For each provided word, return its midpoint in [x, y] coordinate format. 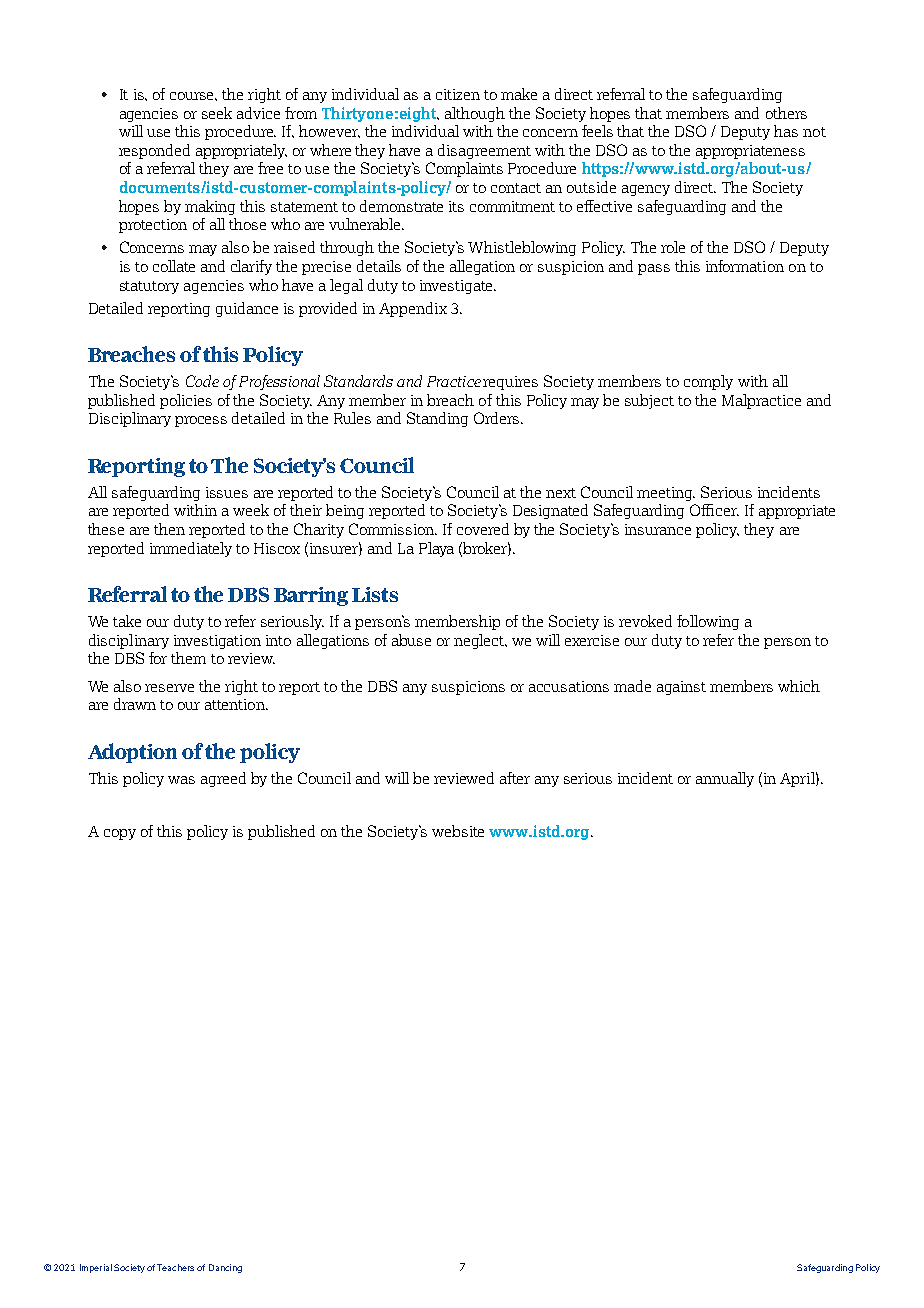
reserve [169, 688]
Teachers [175, 1267]
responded [154, 151]
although [475, 114]
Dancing [225, 1268]
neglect [480, 641]
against [681, 688]
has [786, 131]
